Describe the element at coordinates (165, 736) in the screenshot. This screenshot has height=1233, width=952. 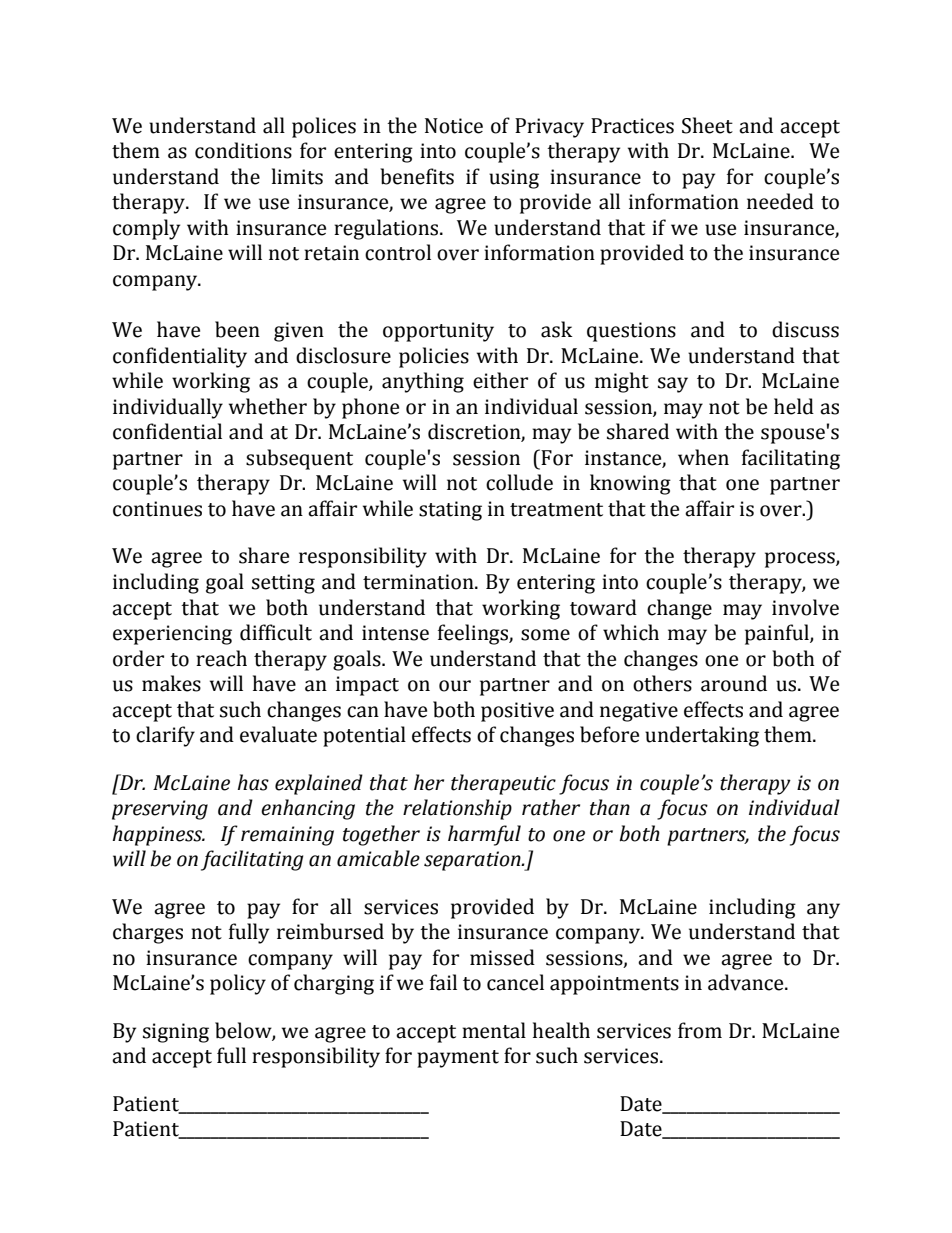
I see `clarify` at that location.
